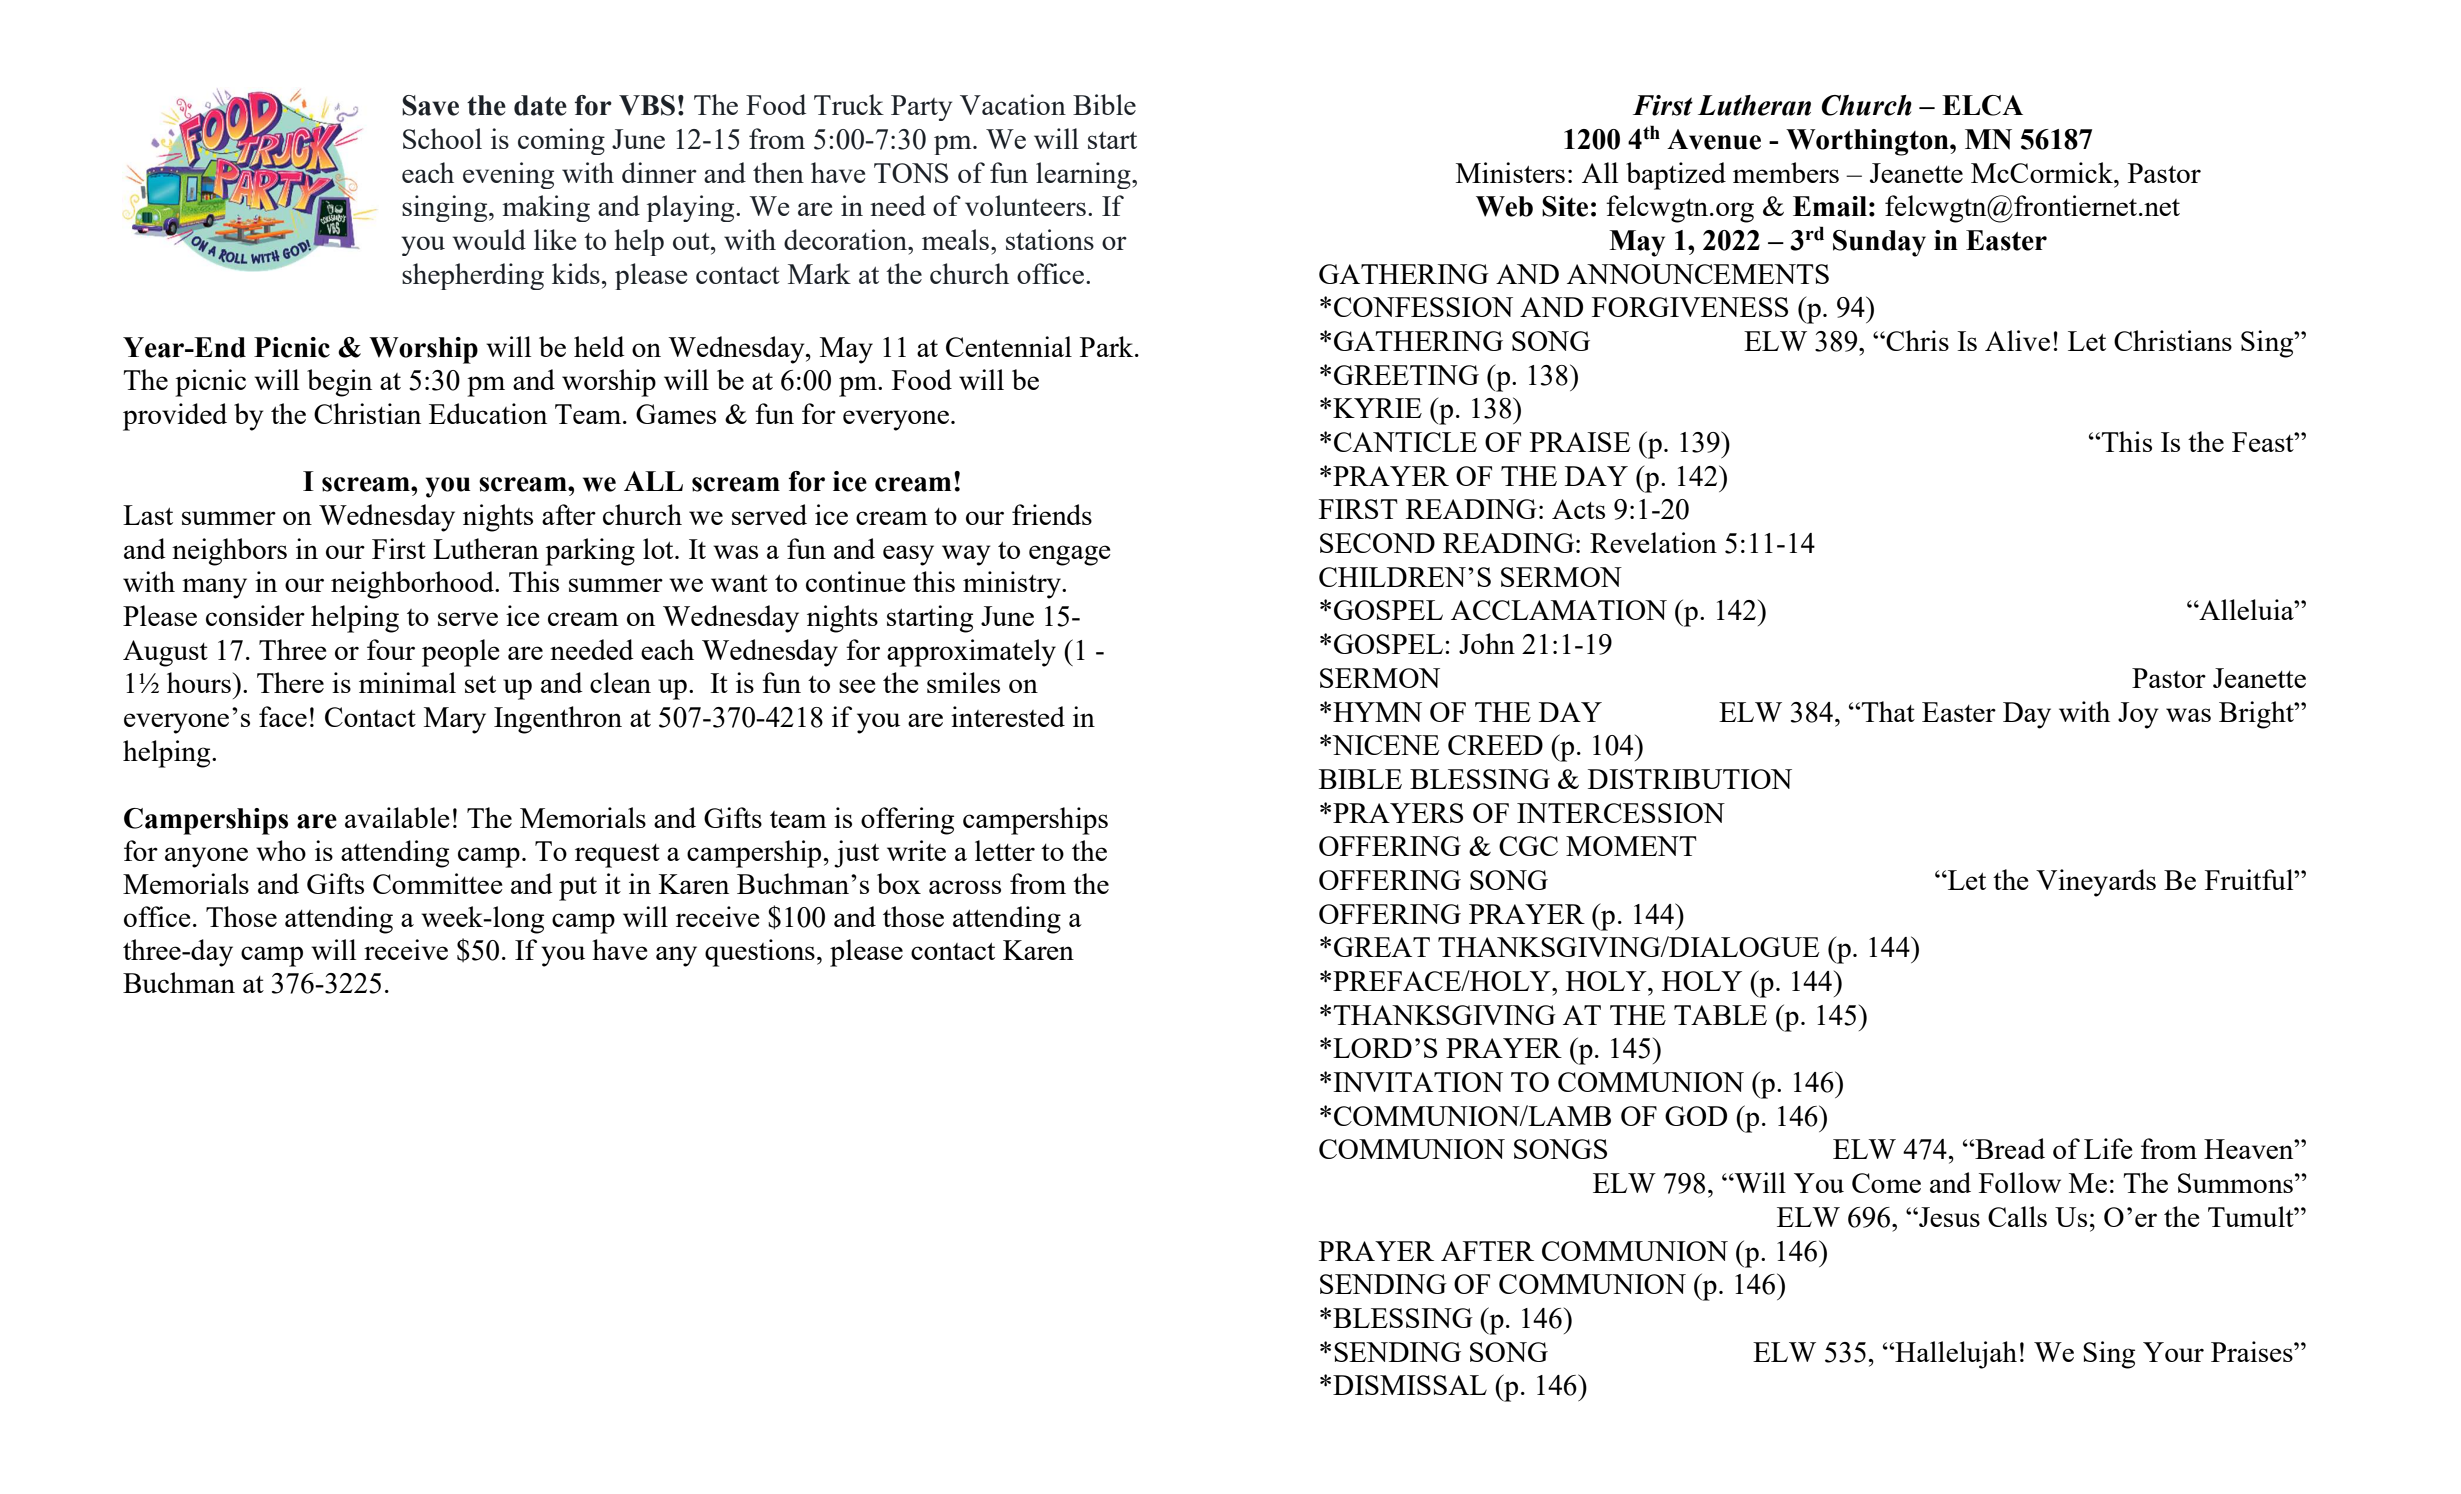  Describe the element at coordinates (1868, 142) in the screenshot. I see `Worthington` at that location.
